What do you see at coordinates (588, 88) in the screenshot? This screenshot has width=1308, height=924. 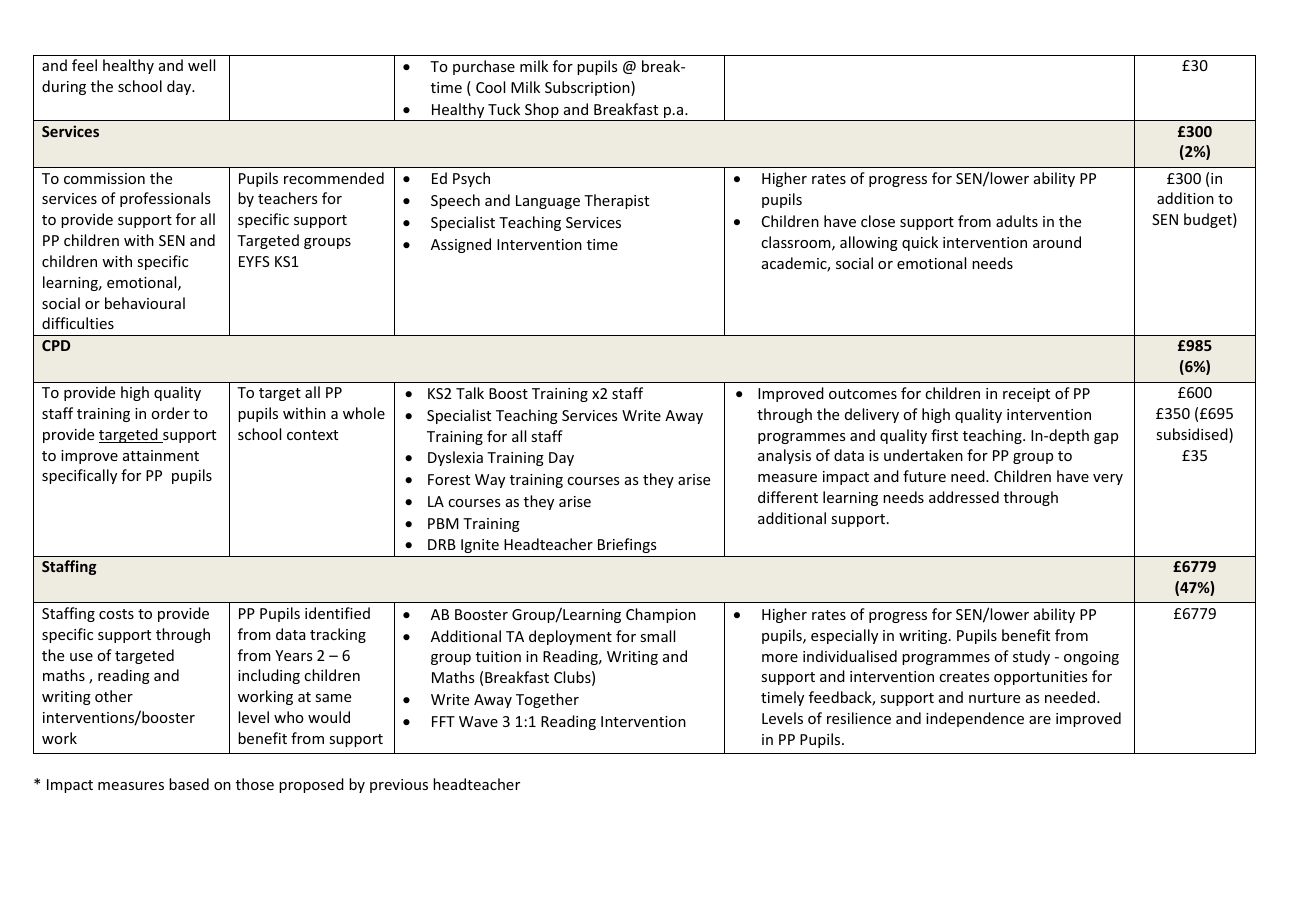 I see `Subscription` at bounding box center [588, 88].
